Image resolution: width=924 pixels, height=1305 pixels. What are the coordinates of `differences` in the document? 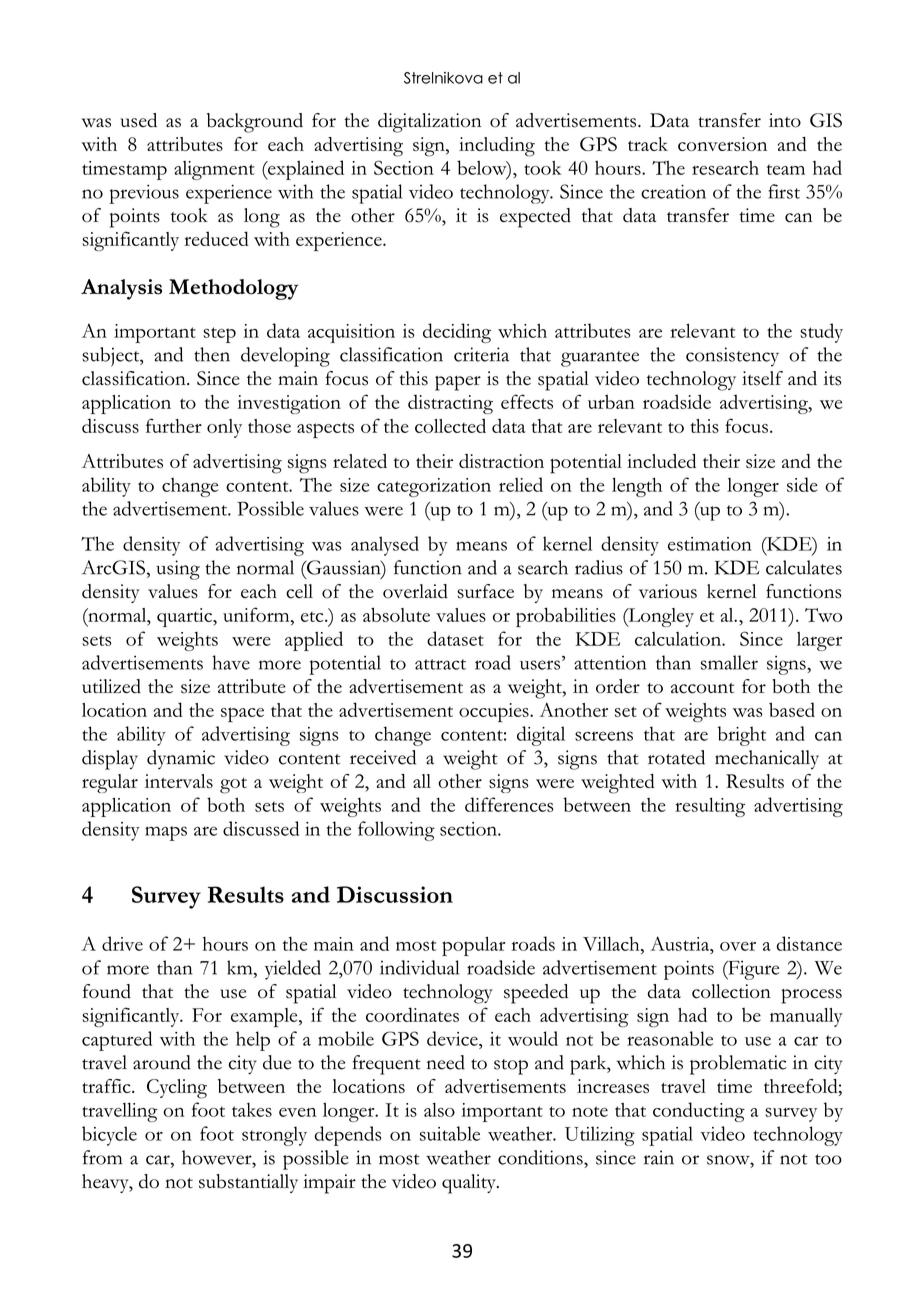 It's located at (509, 804).
